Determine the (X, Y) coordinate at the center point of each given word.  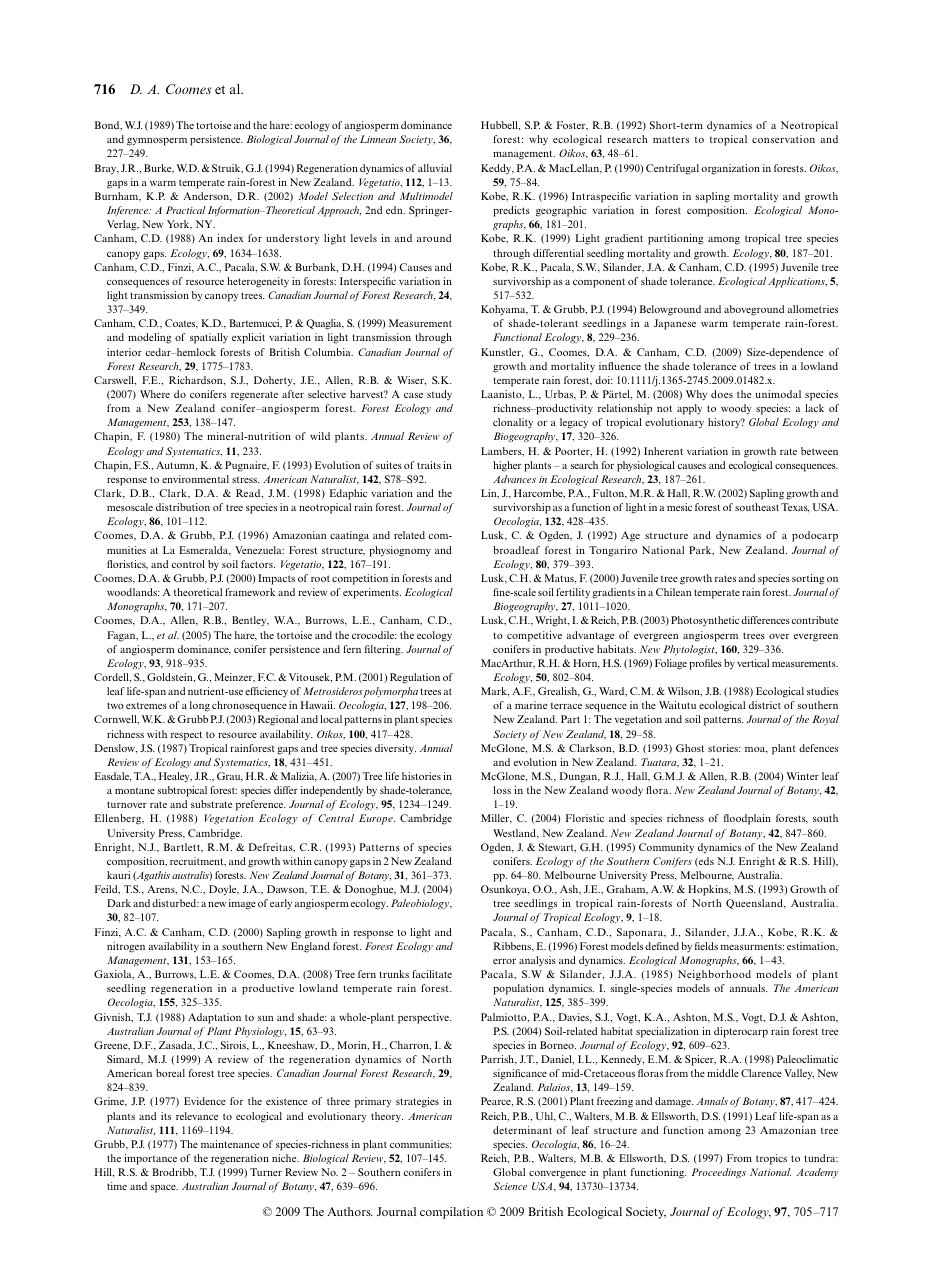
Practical (186, 210)
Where (155, 394)
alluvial (435, 168)
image (242, 904)
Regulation (415, 678)
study (439, 395)
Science (510, 1186)
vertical (753, 663)
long (200, 706)
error (504, 961)
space (164, 1189)
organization (730, 169)
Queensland (756, 904)
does (722, 394)
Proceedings (719, 1173)
